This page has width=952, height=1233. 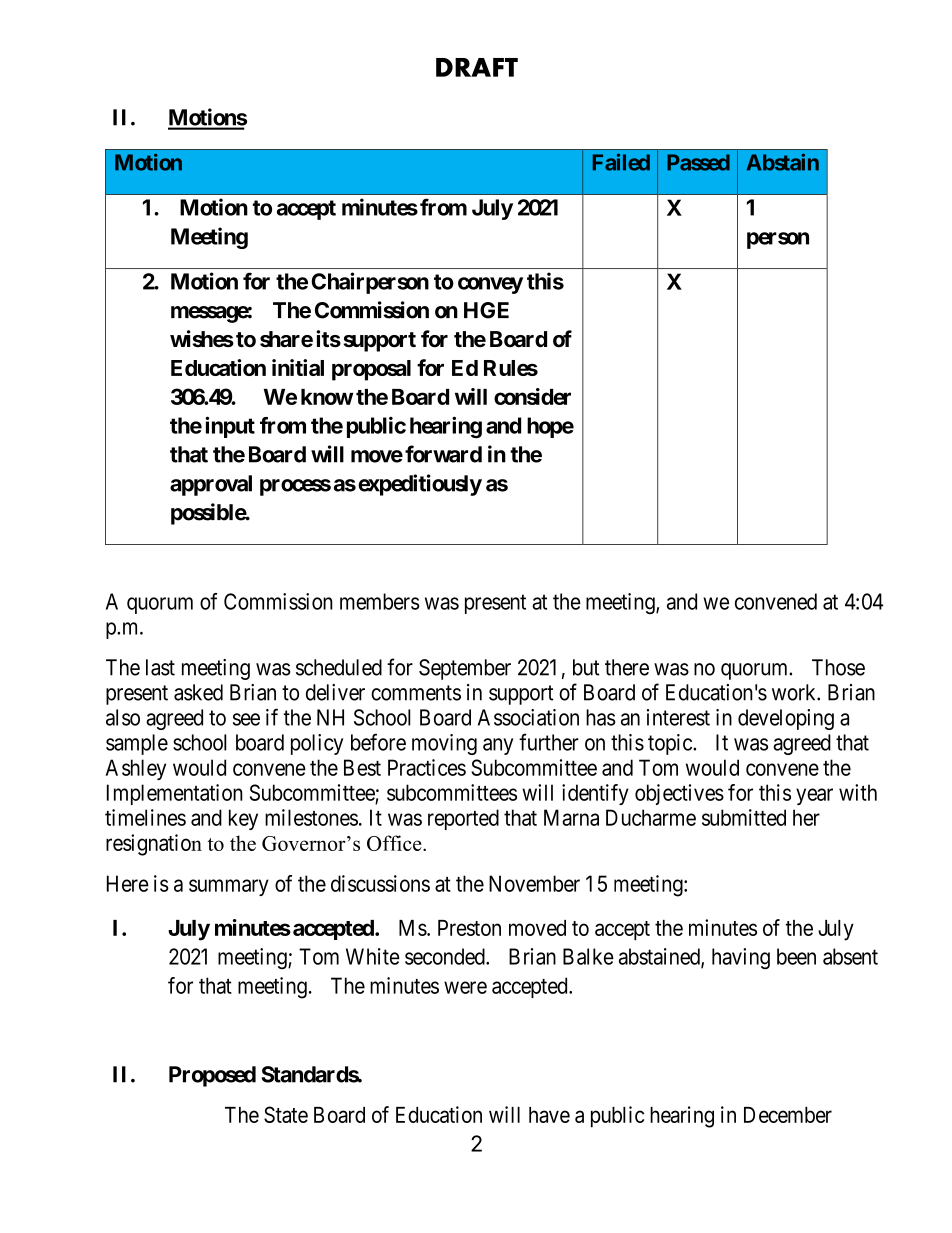 I want to click on last, so click(x=160, y=667).
